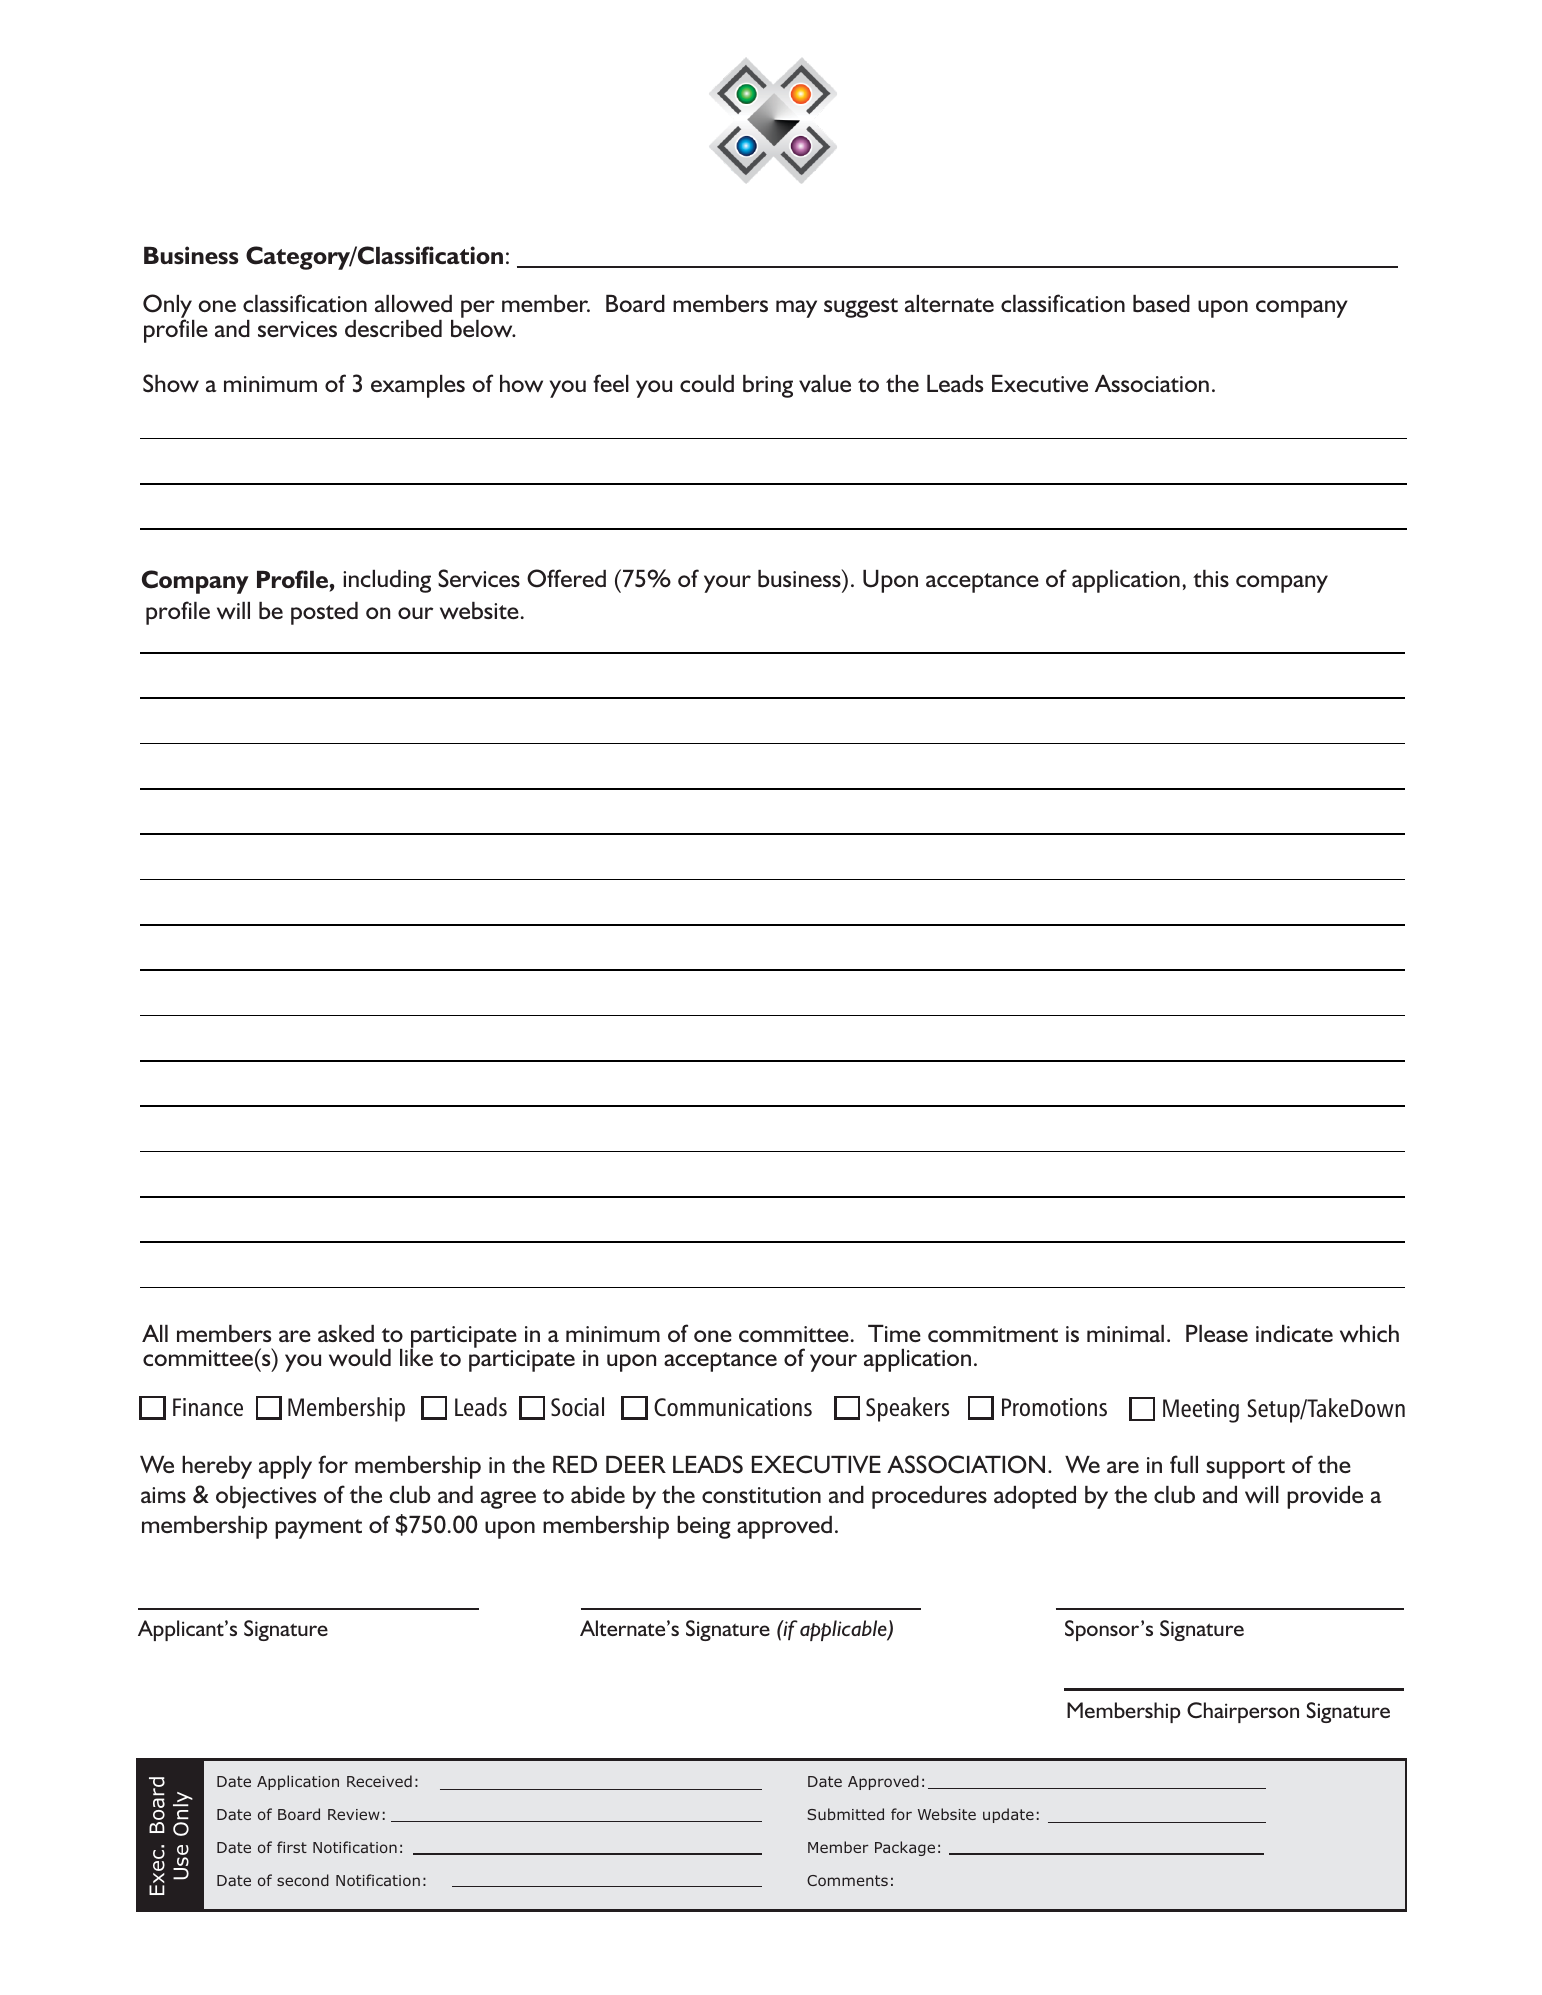 The image size is (1542, 1995). Describe the element at coordinates (768, 386) in the screenshot. I see `bring` at that location.
